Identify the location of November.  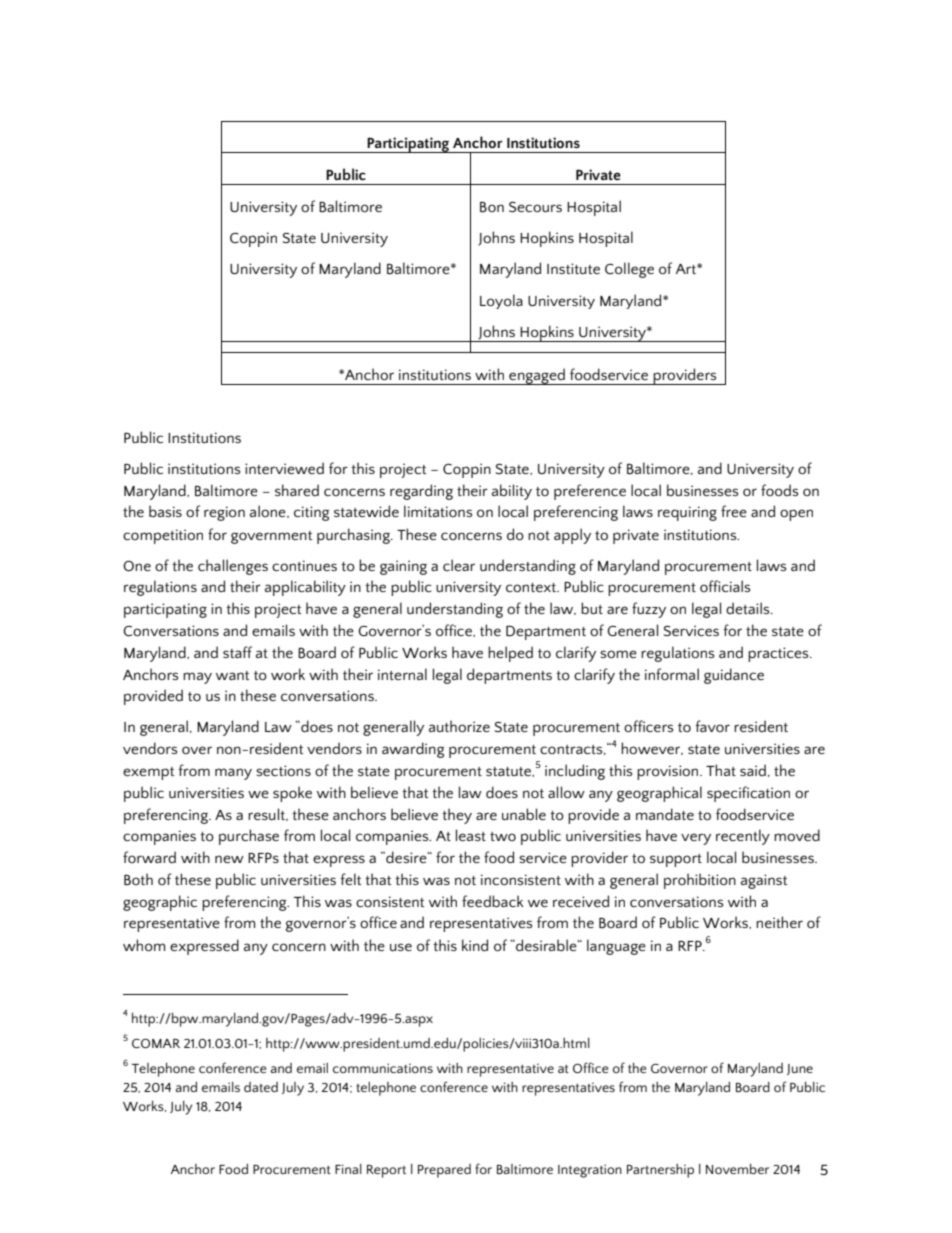
(737, 1168).
